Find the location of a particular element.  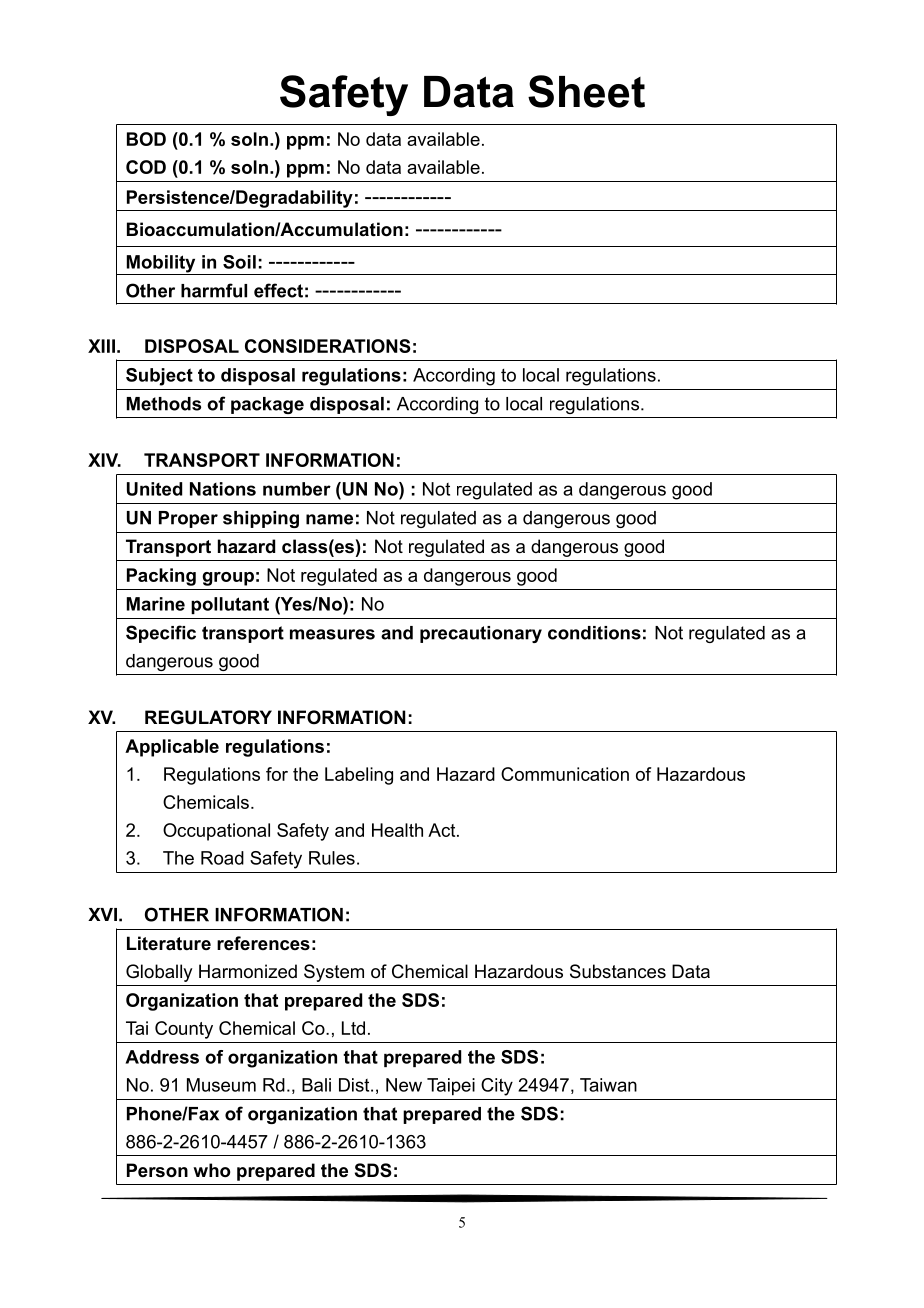

measures is located at coordinates (332, 634).
